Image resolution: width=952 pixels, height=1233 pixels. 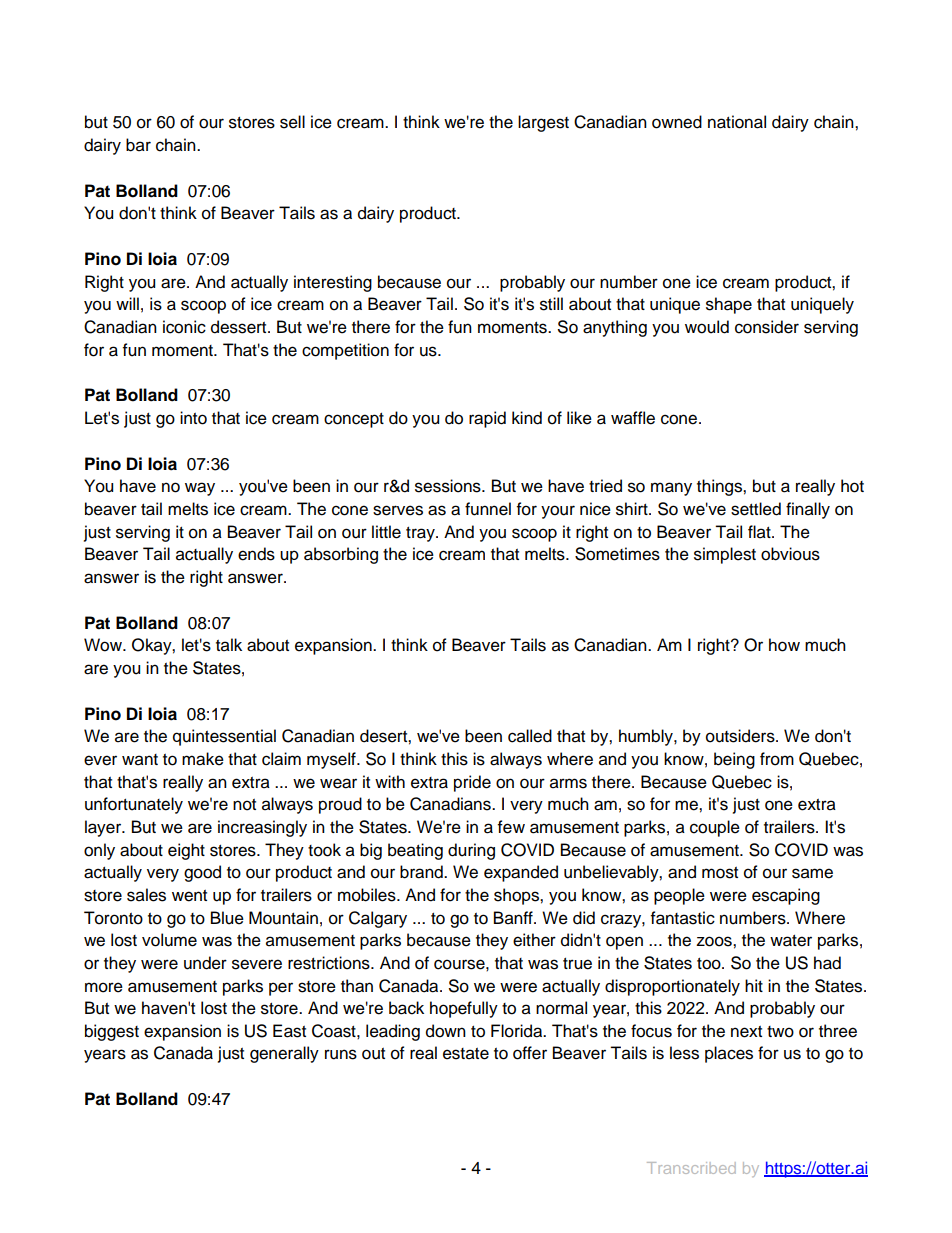 I want to click on not, so click(x=244, y=805).
